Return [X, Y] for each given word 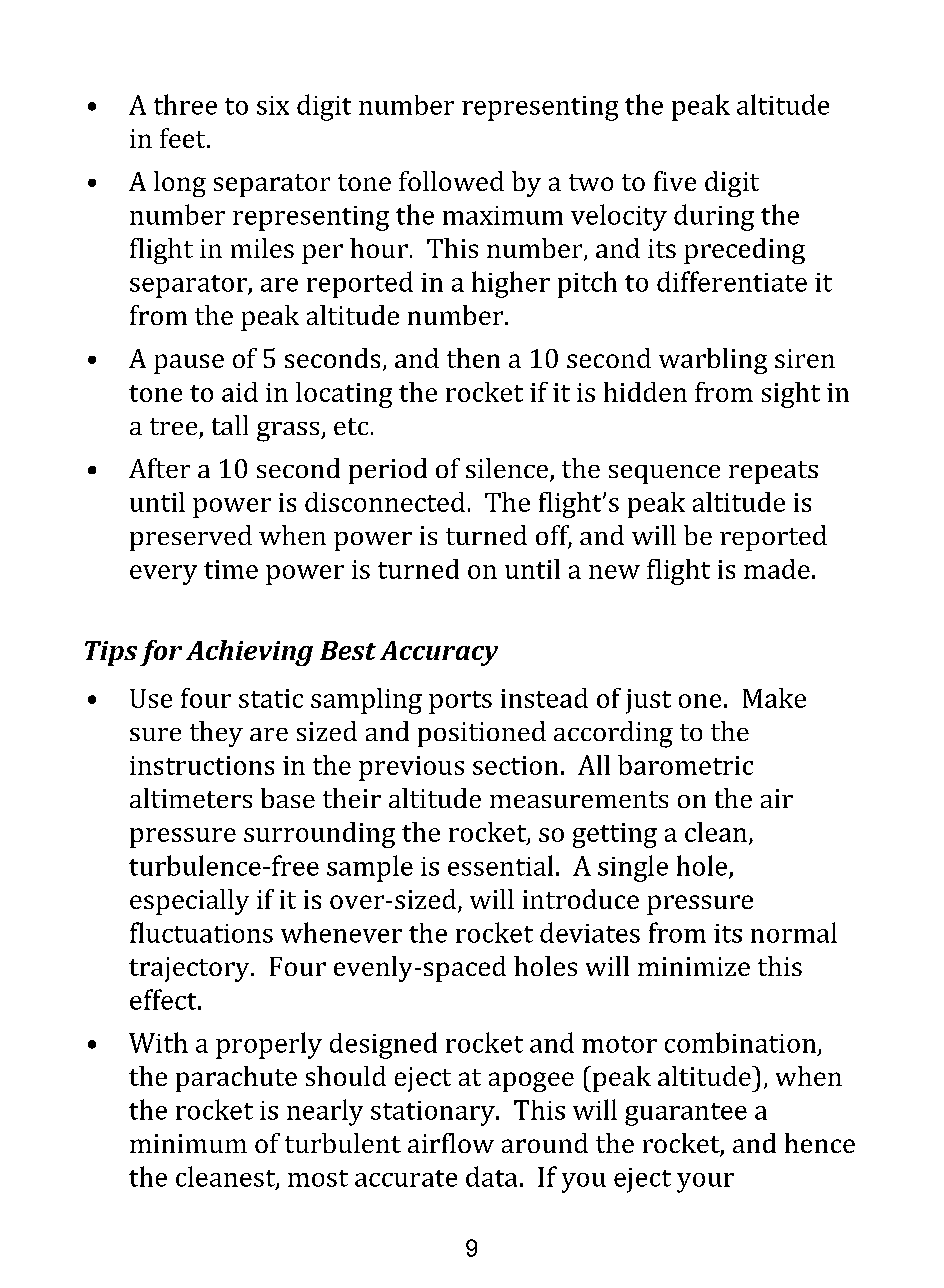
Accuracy [439, 653]
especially [189, 902]
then [473, 358]
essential [500, 865]
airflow [451, 1143]
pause [189, 364]
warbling [713, 361]
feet [184, 138]
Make [774, 698]
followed [451, 181]
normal [794, 932]
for [161, 653]
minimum [188, 1143]
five [675, 181]
